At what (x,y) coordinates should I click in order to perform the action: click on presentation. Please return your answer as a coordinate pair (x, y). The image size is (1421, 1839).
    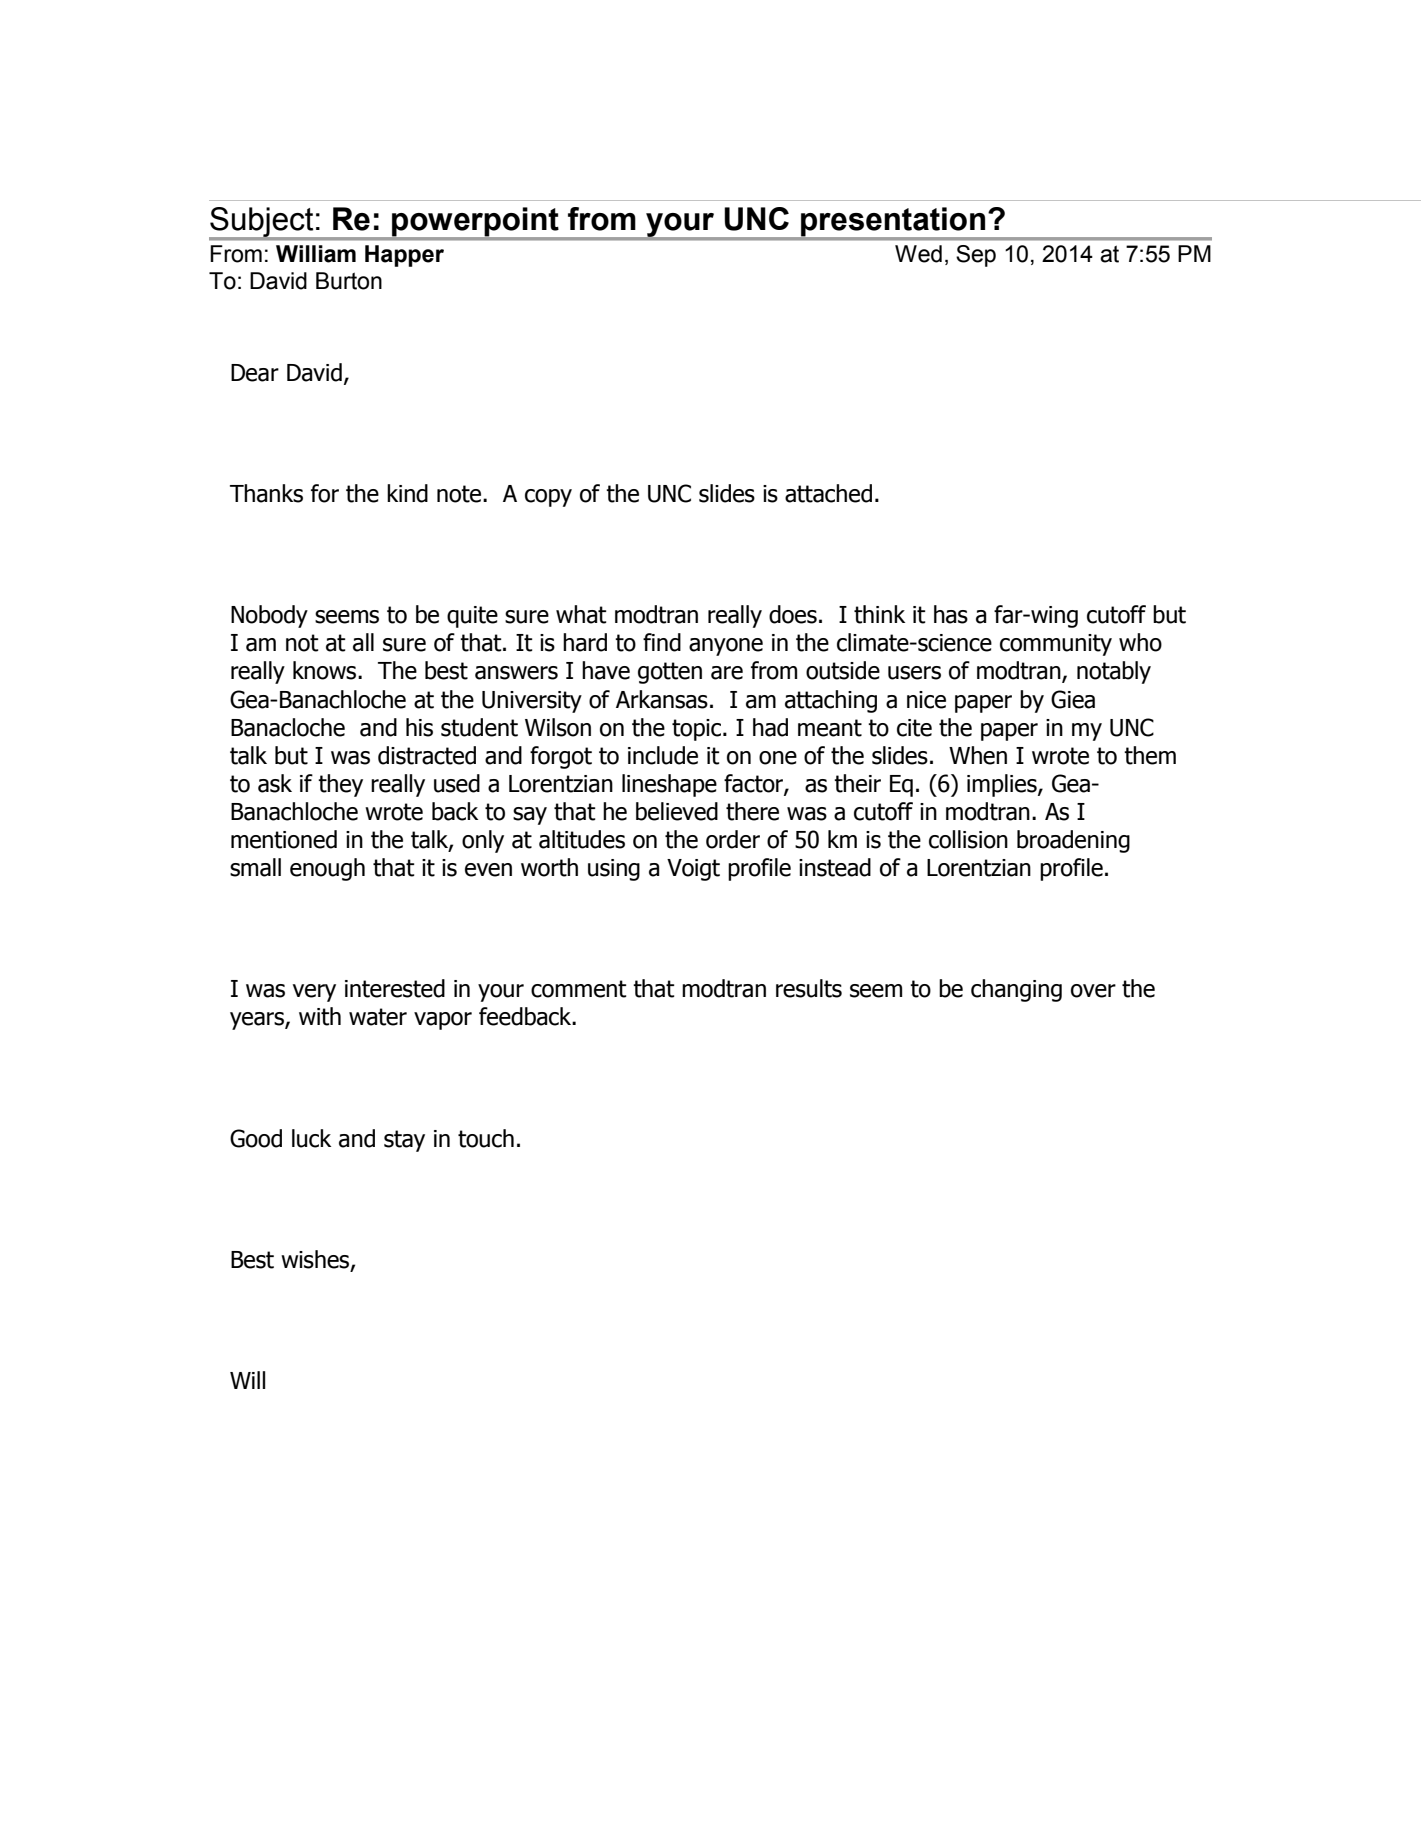
    Looking at the image, I should click on (893, 223).
